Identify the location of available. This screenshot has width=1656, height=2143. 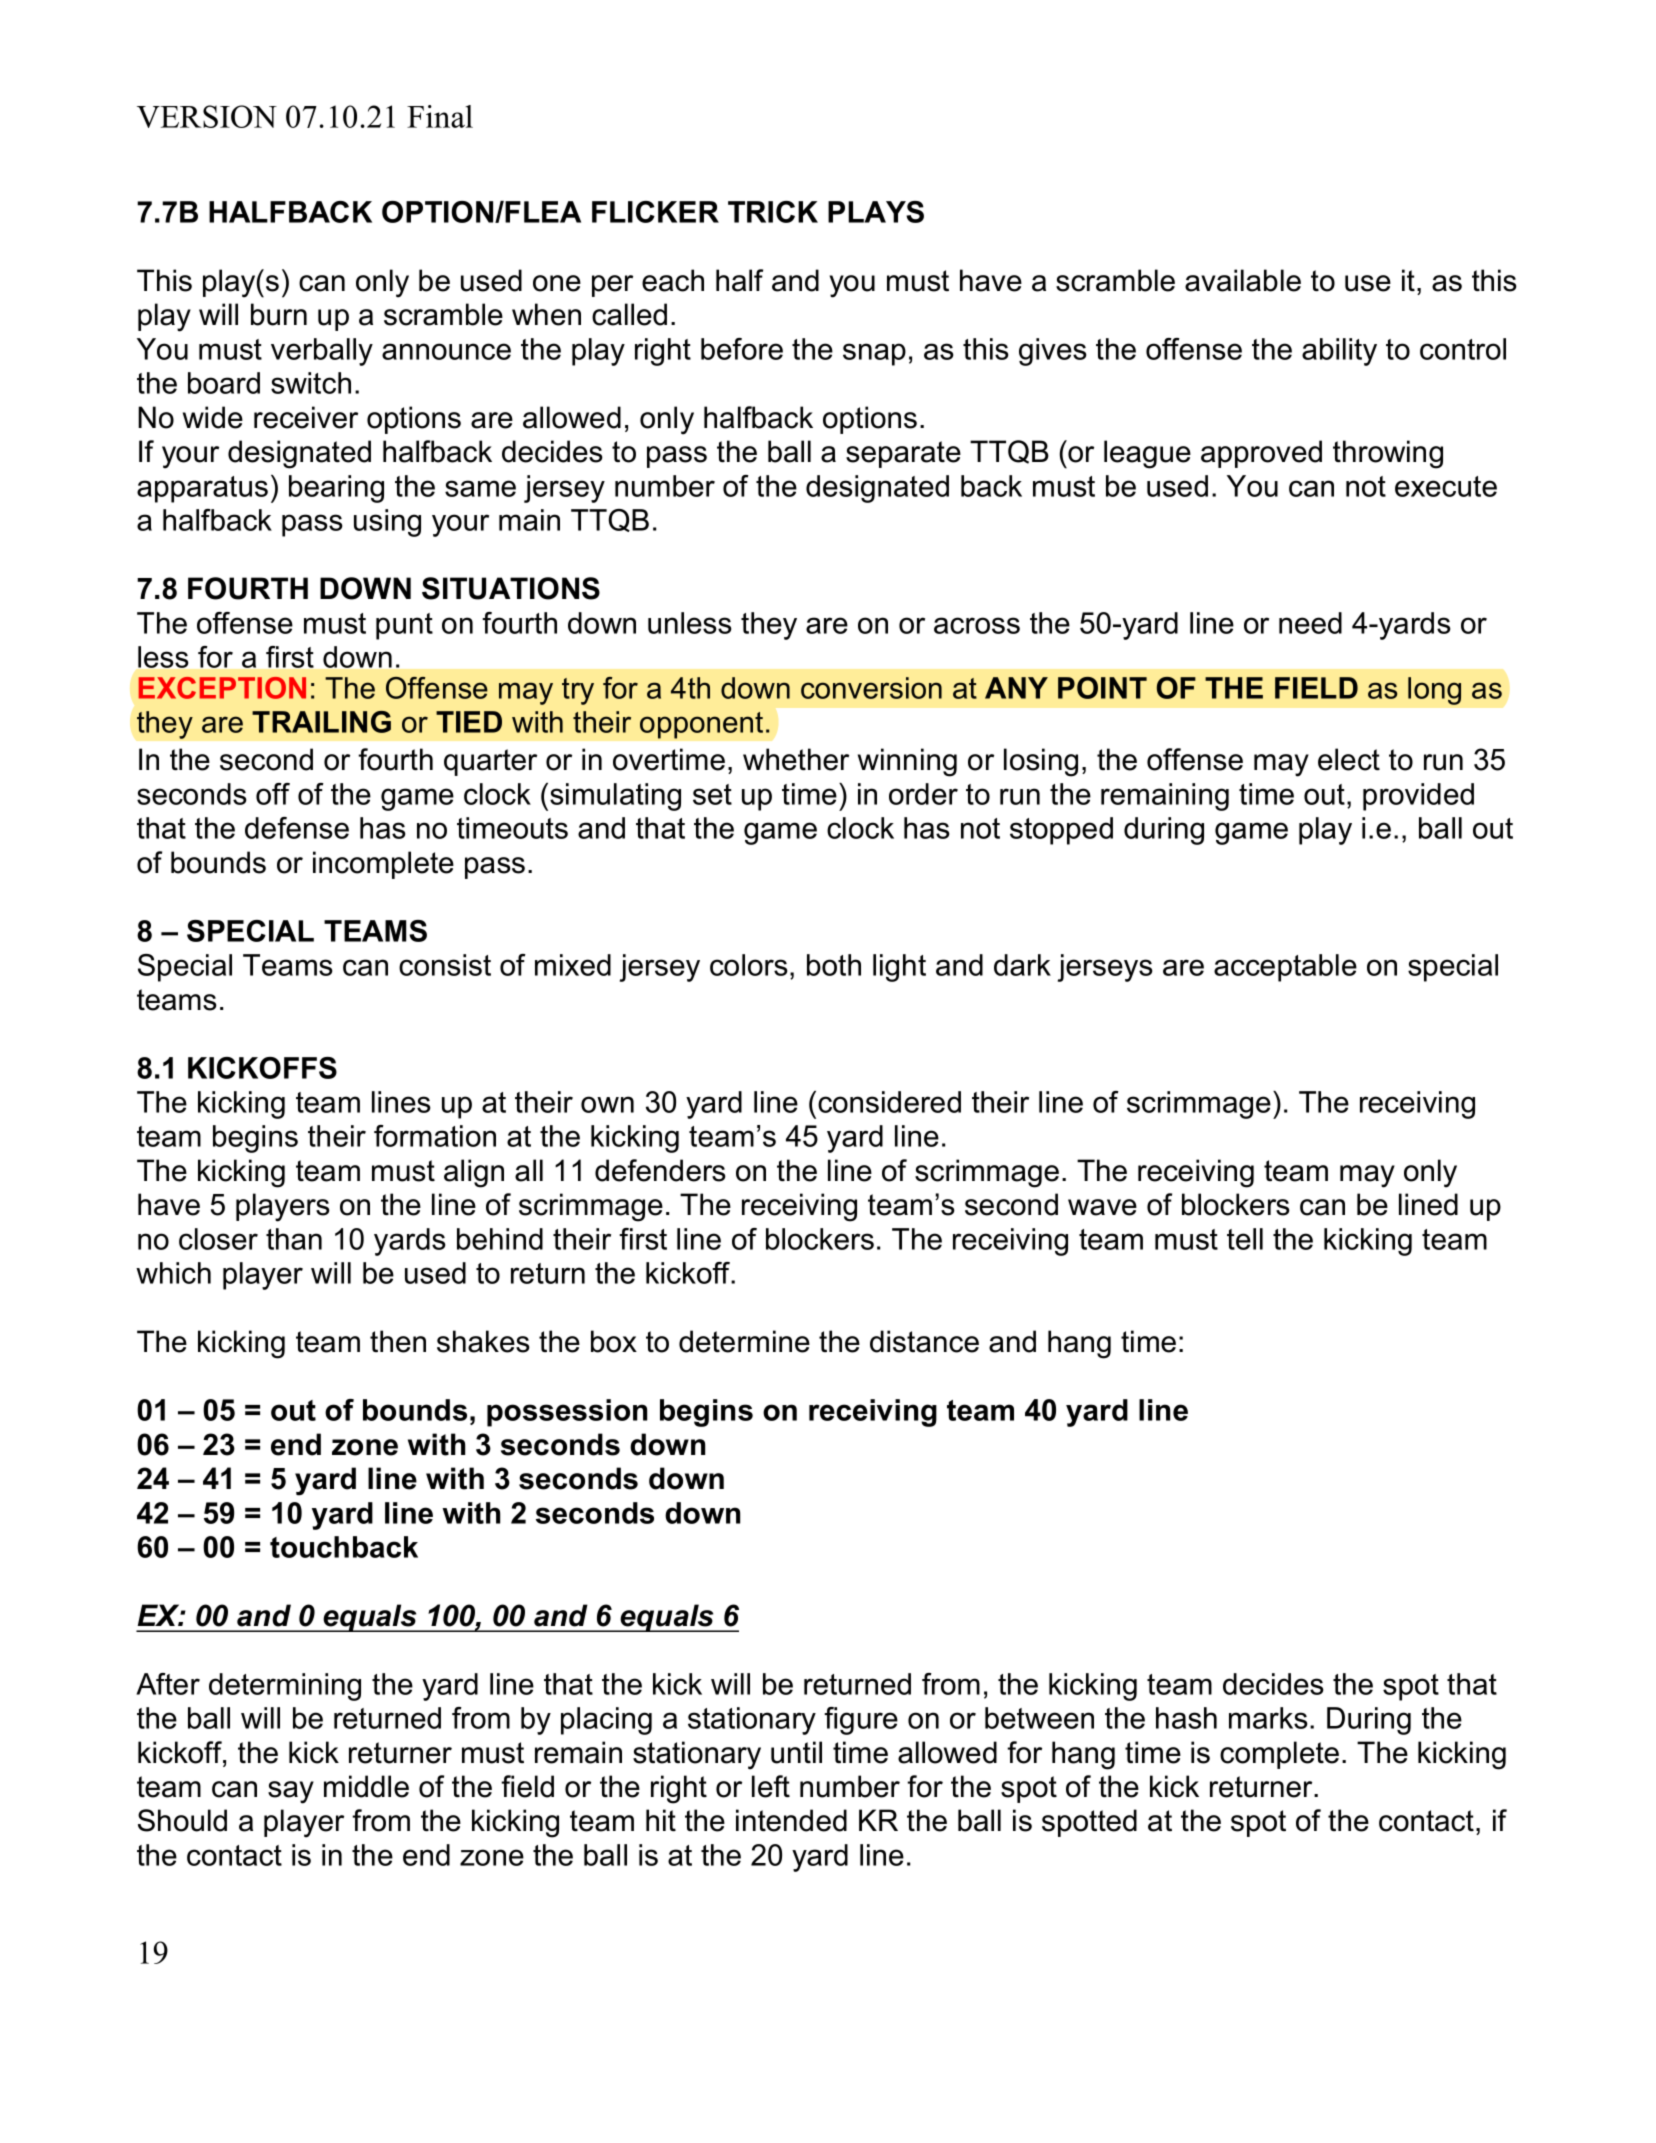
(1243, 280).
